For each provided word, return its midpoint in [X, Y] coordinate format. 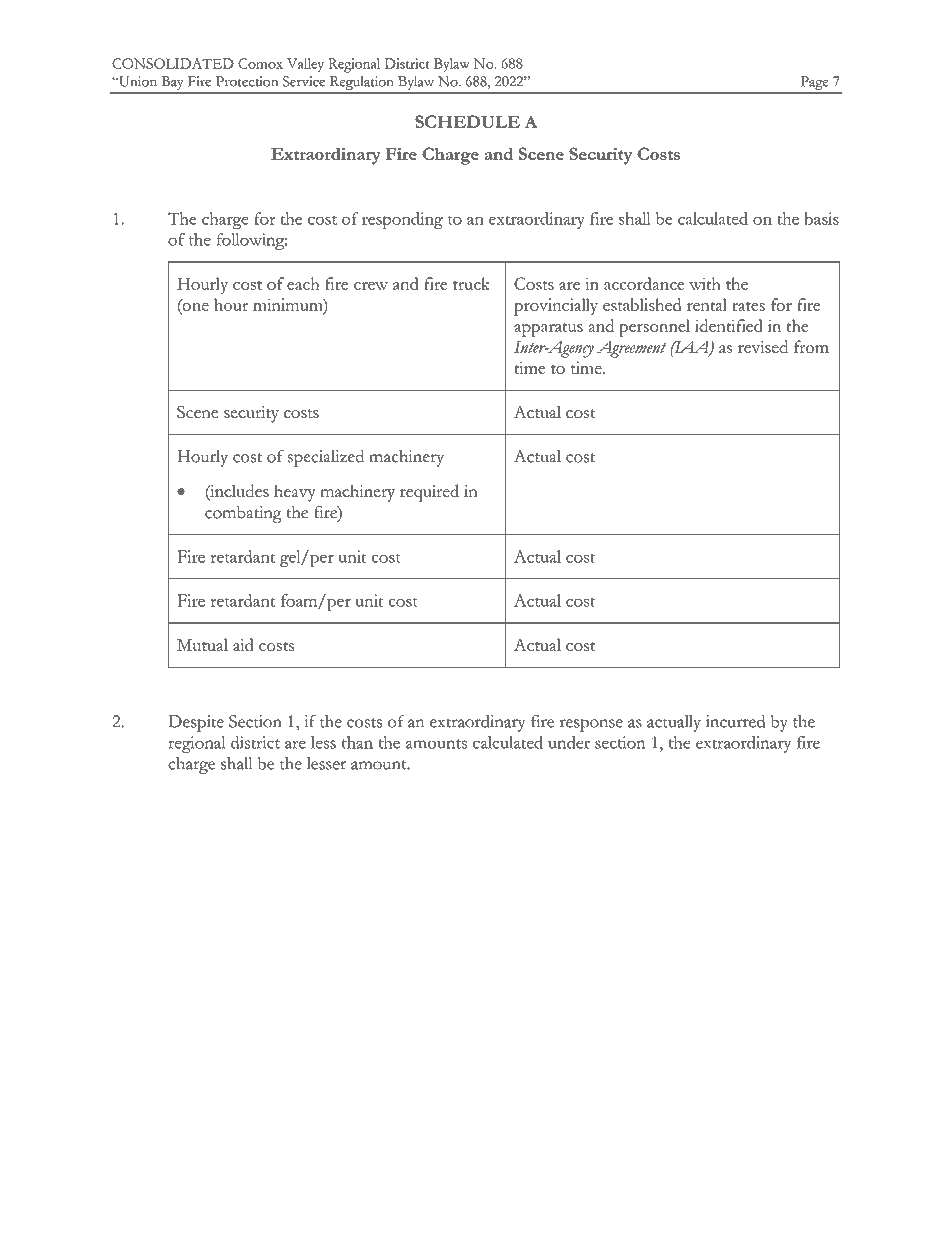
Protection [247, 81]
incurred [736, 721]
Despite [196, 723]
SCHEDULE [467, 121]
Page [814, 84]
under [569, 742]
